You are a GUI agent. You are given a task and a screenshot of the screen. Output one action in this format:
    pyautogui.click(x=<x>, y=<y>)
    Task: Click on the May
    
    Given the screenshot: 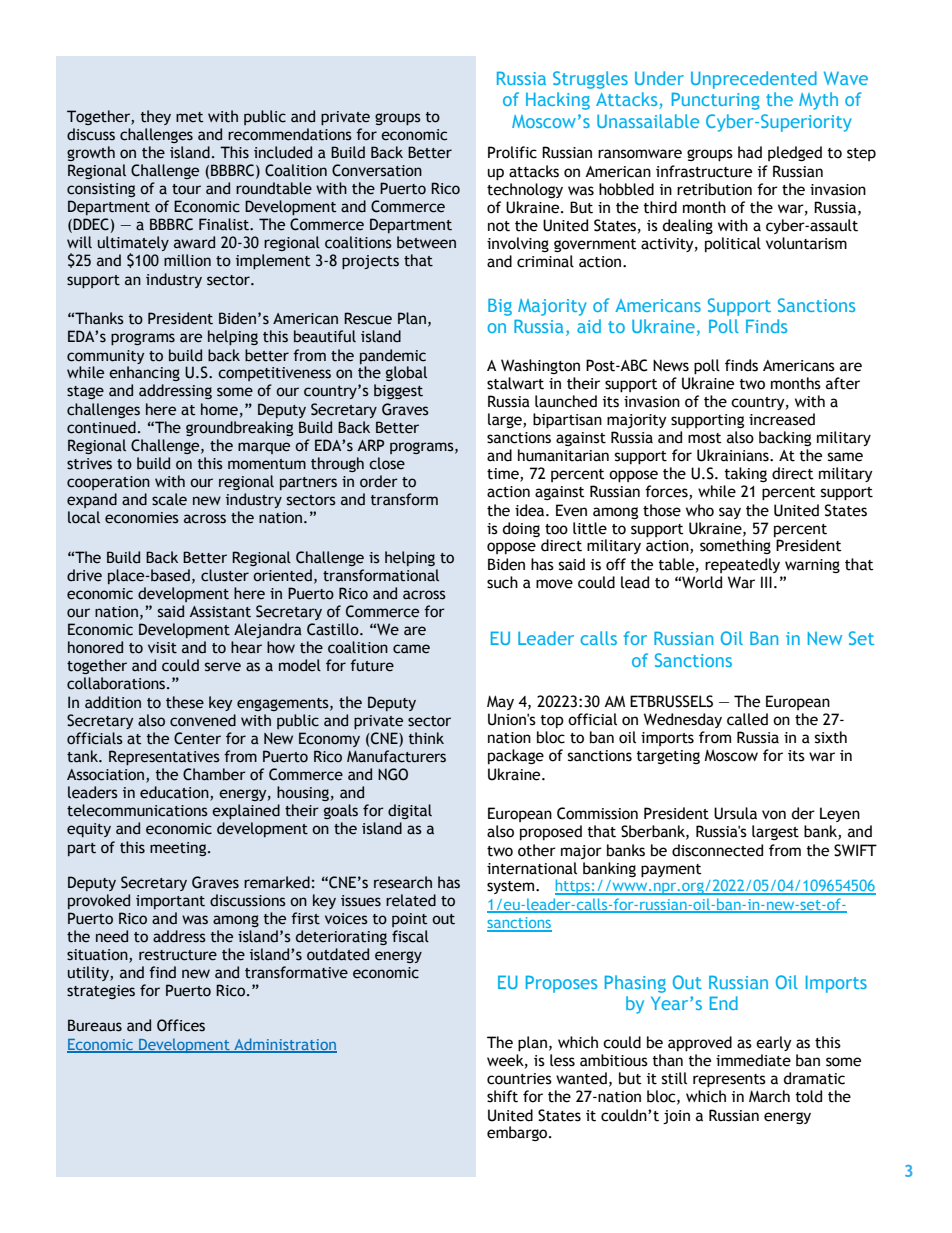 What is the action you would take?
    pyautogui.click(x=500, y=702)
